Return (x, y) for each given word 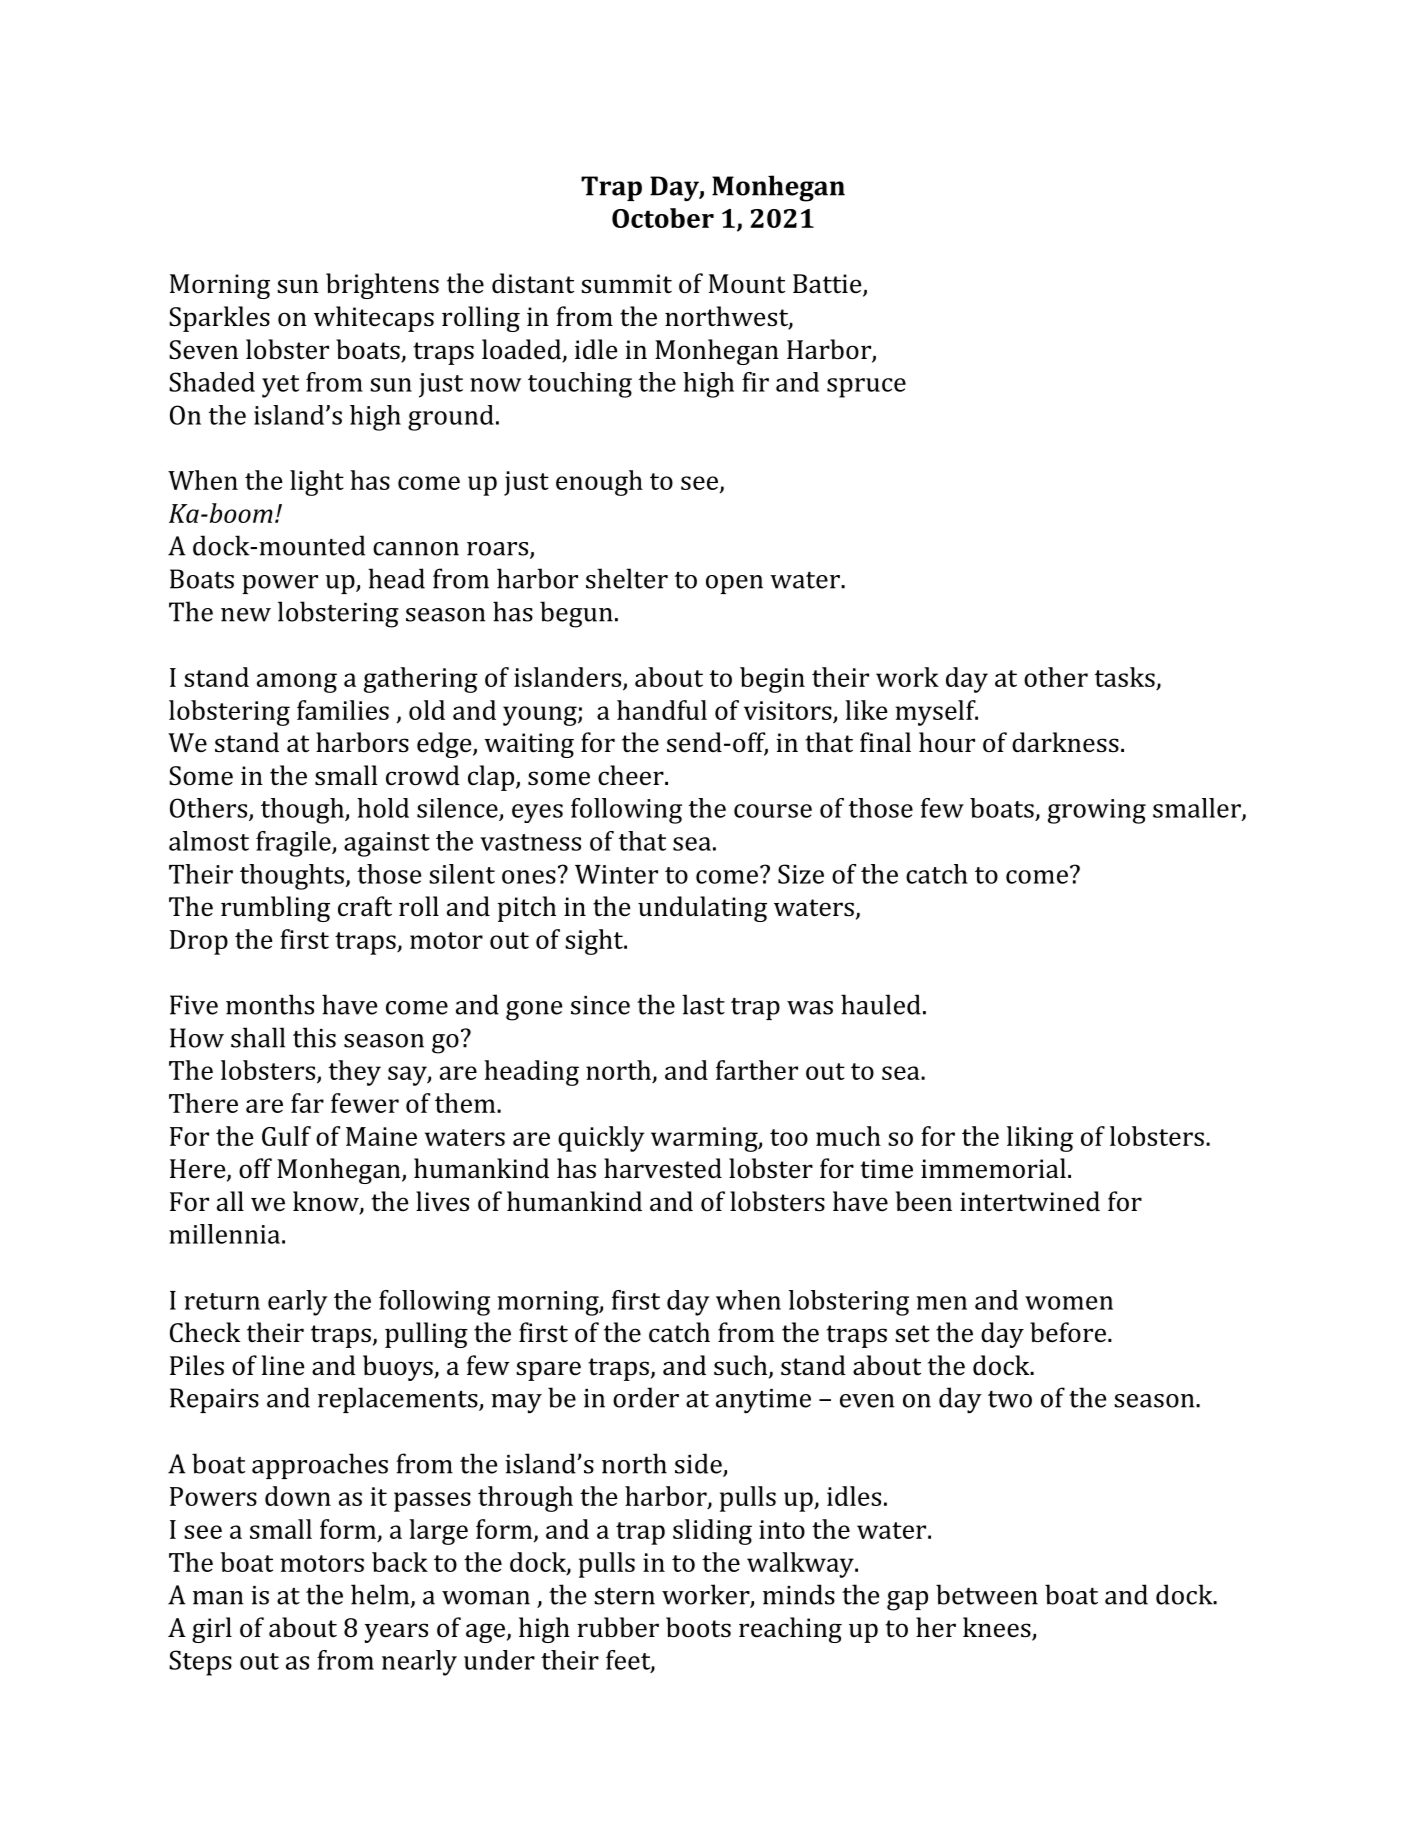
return (222, 1301)
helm (381, 1595)
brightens (382, 286)
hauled (881, 1004)
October (663, 218)
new (246, 615)
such (742, 1366)
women (1069, 1303)
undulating (702, 909)
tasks (1125, 677)
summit (626, 283)
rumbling (275, 909)
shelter (627, 578)
